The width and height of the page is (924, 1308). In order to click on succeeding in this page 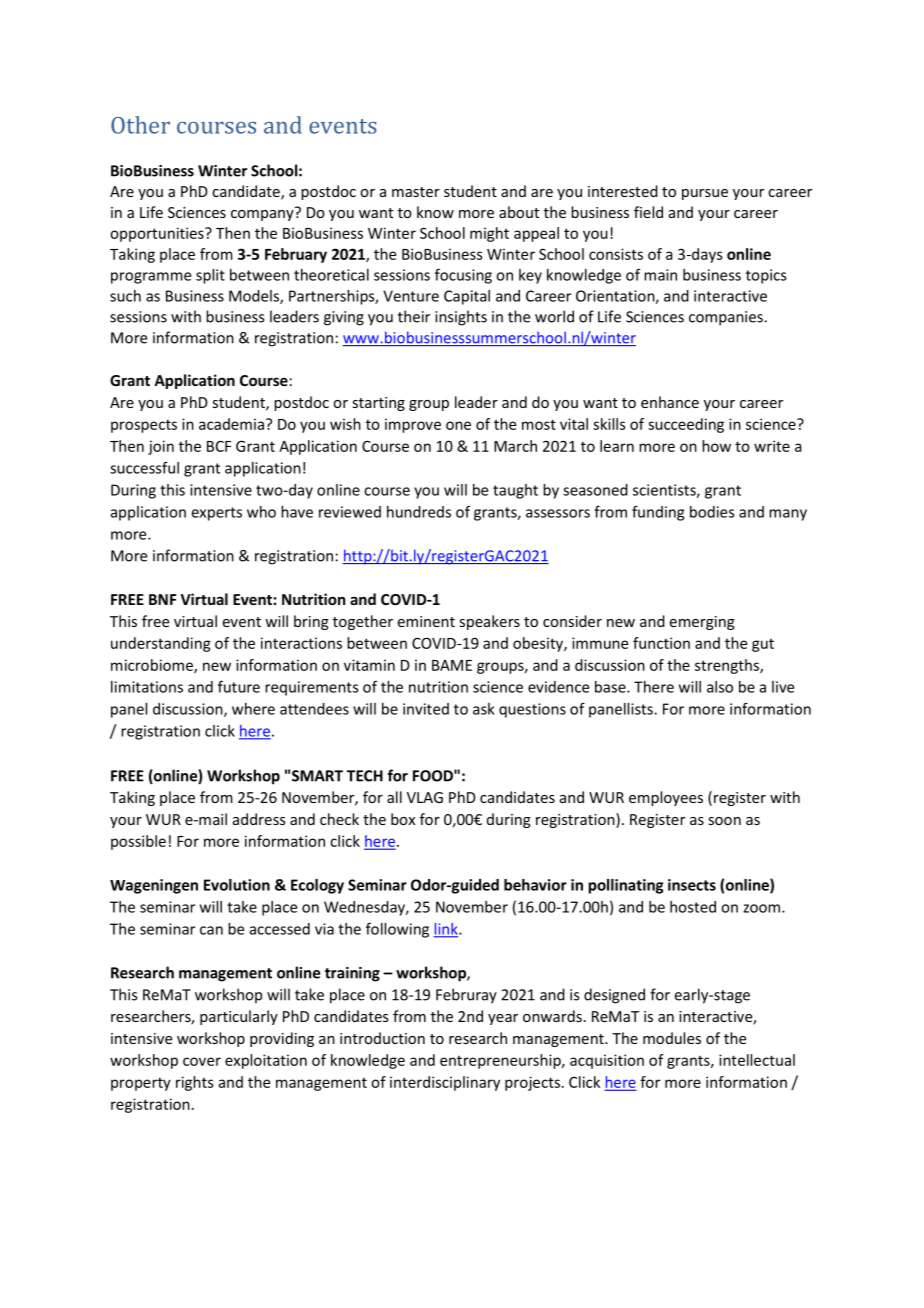, I will do `click(686, 425)`.
